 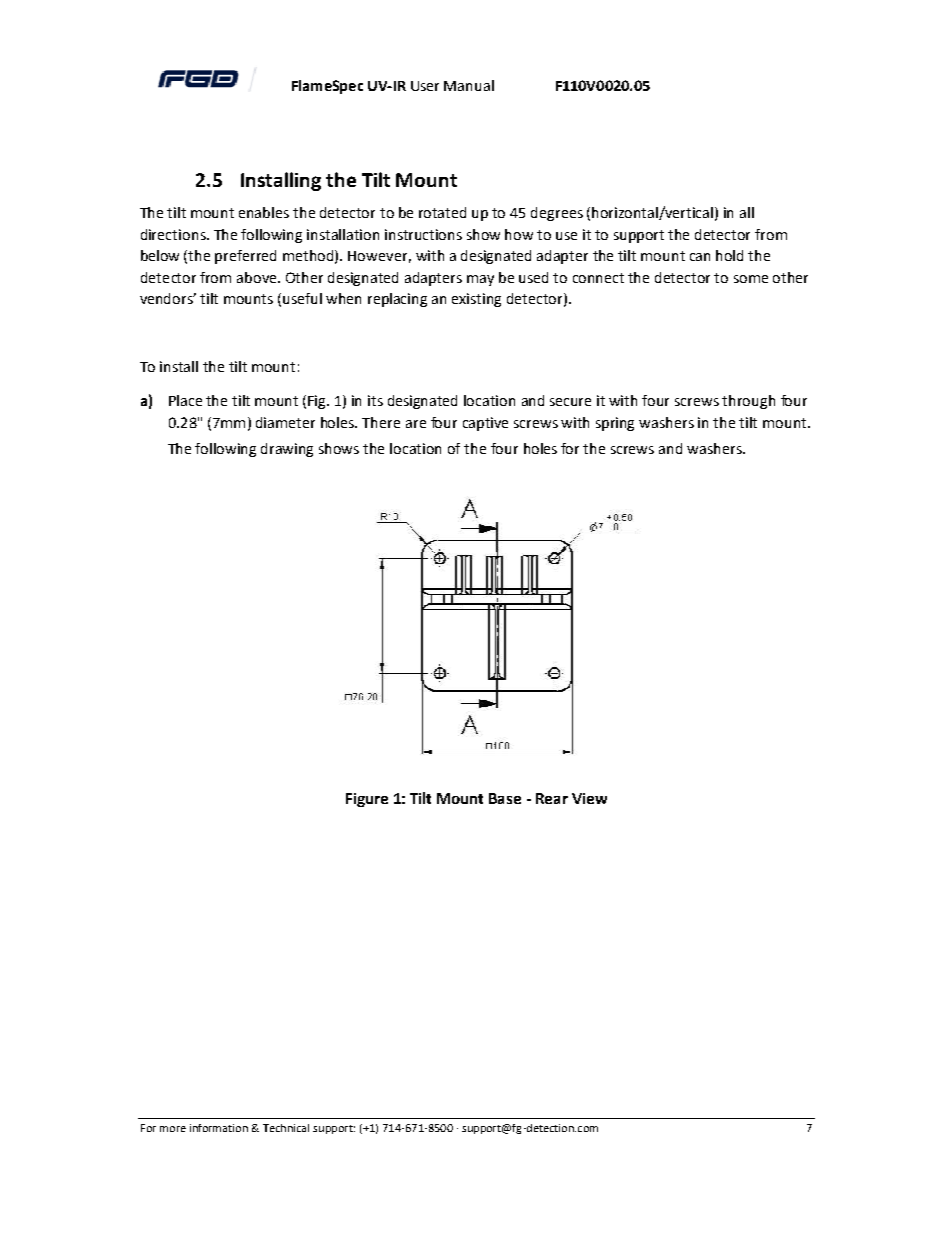 What do you see at coordinates (286, 1128) in the image?
I see `Technical` at bounding box center [286, 1128].
